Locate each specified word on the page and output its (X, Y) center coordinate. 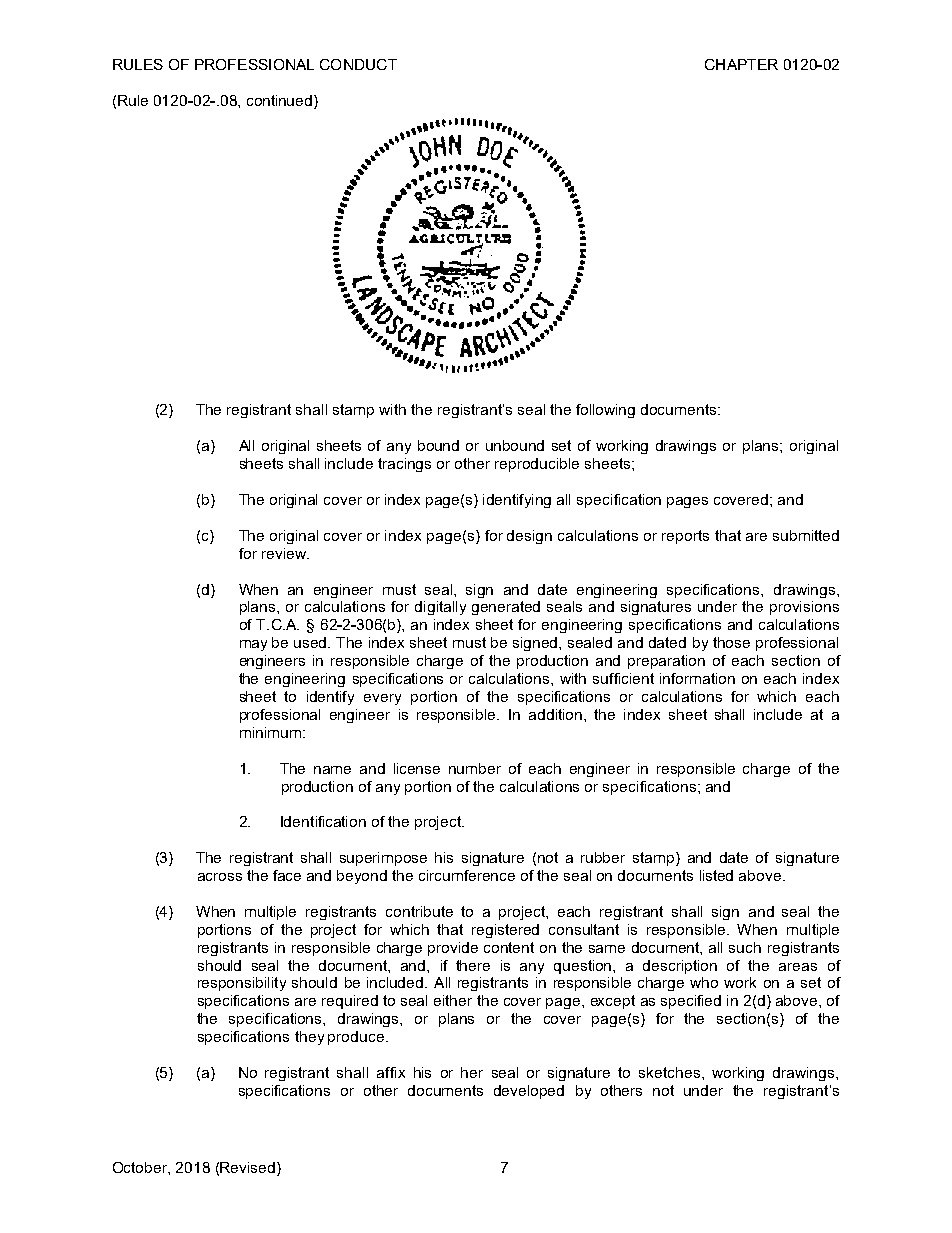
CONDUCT (358, 64)
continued (281, 102)
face (287, 875)
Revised (247, 1167)
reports (685, 537)
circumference (467, 875)
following (605, 411)
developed (529, 1092)
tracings (404, 465)
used (311, 642)
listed (716, 875)
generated (506, 608)
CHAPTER (741, 64)
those (731, 642)
